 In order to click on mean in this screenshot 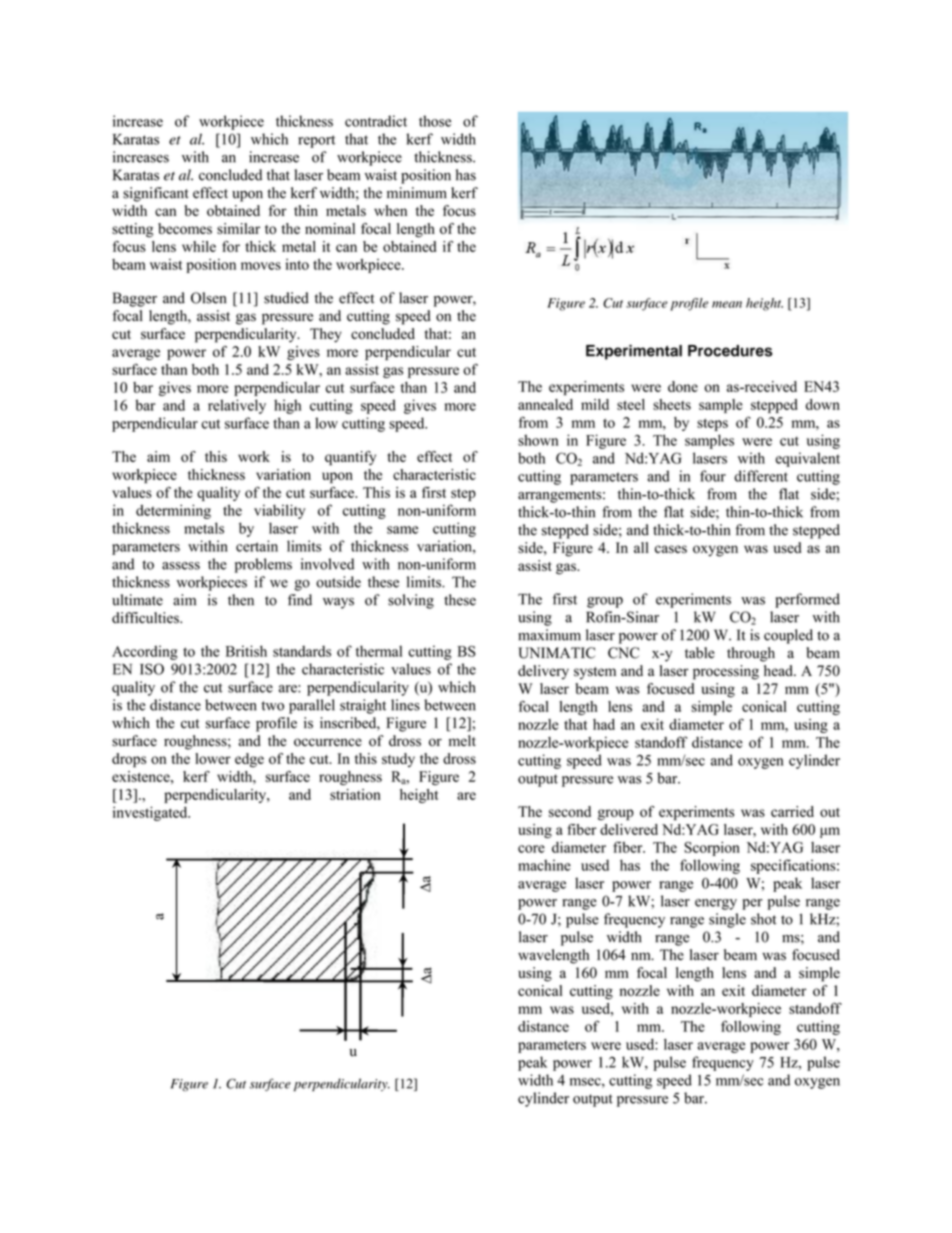, I will do `click(727, 304)`.
